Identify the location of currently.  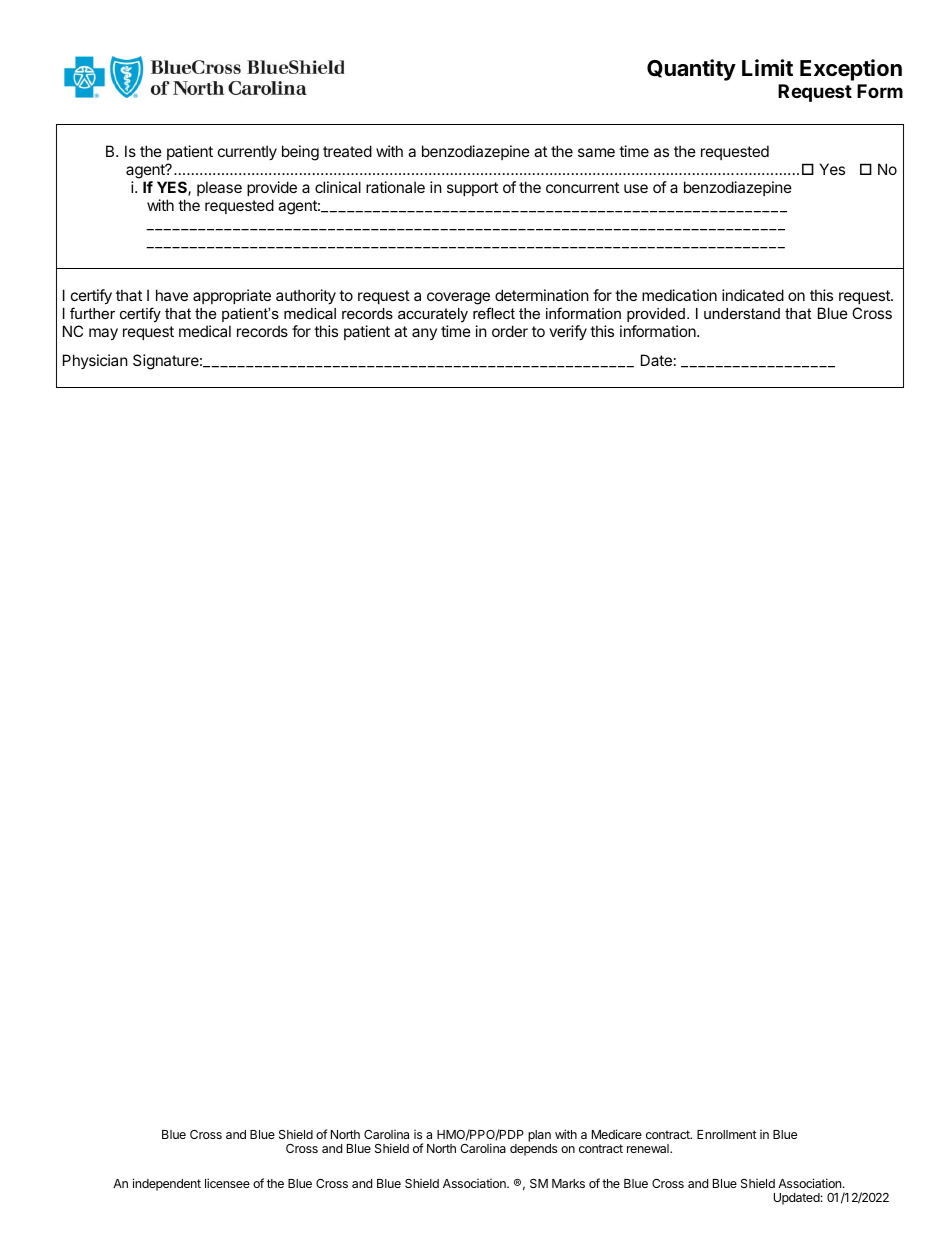
(247, 152).
